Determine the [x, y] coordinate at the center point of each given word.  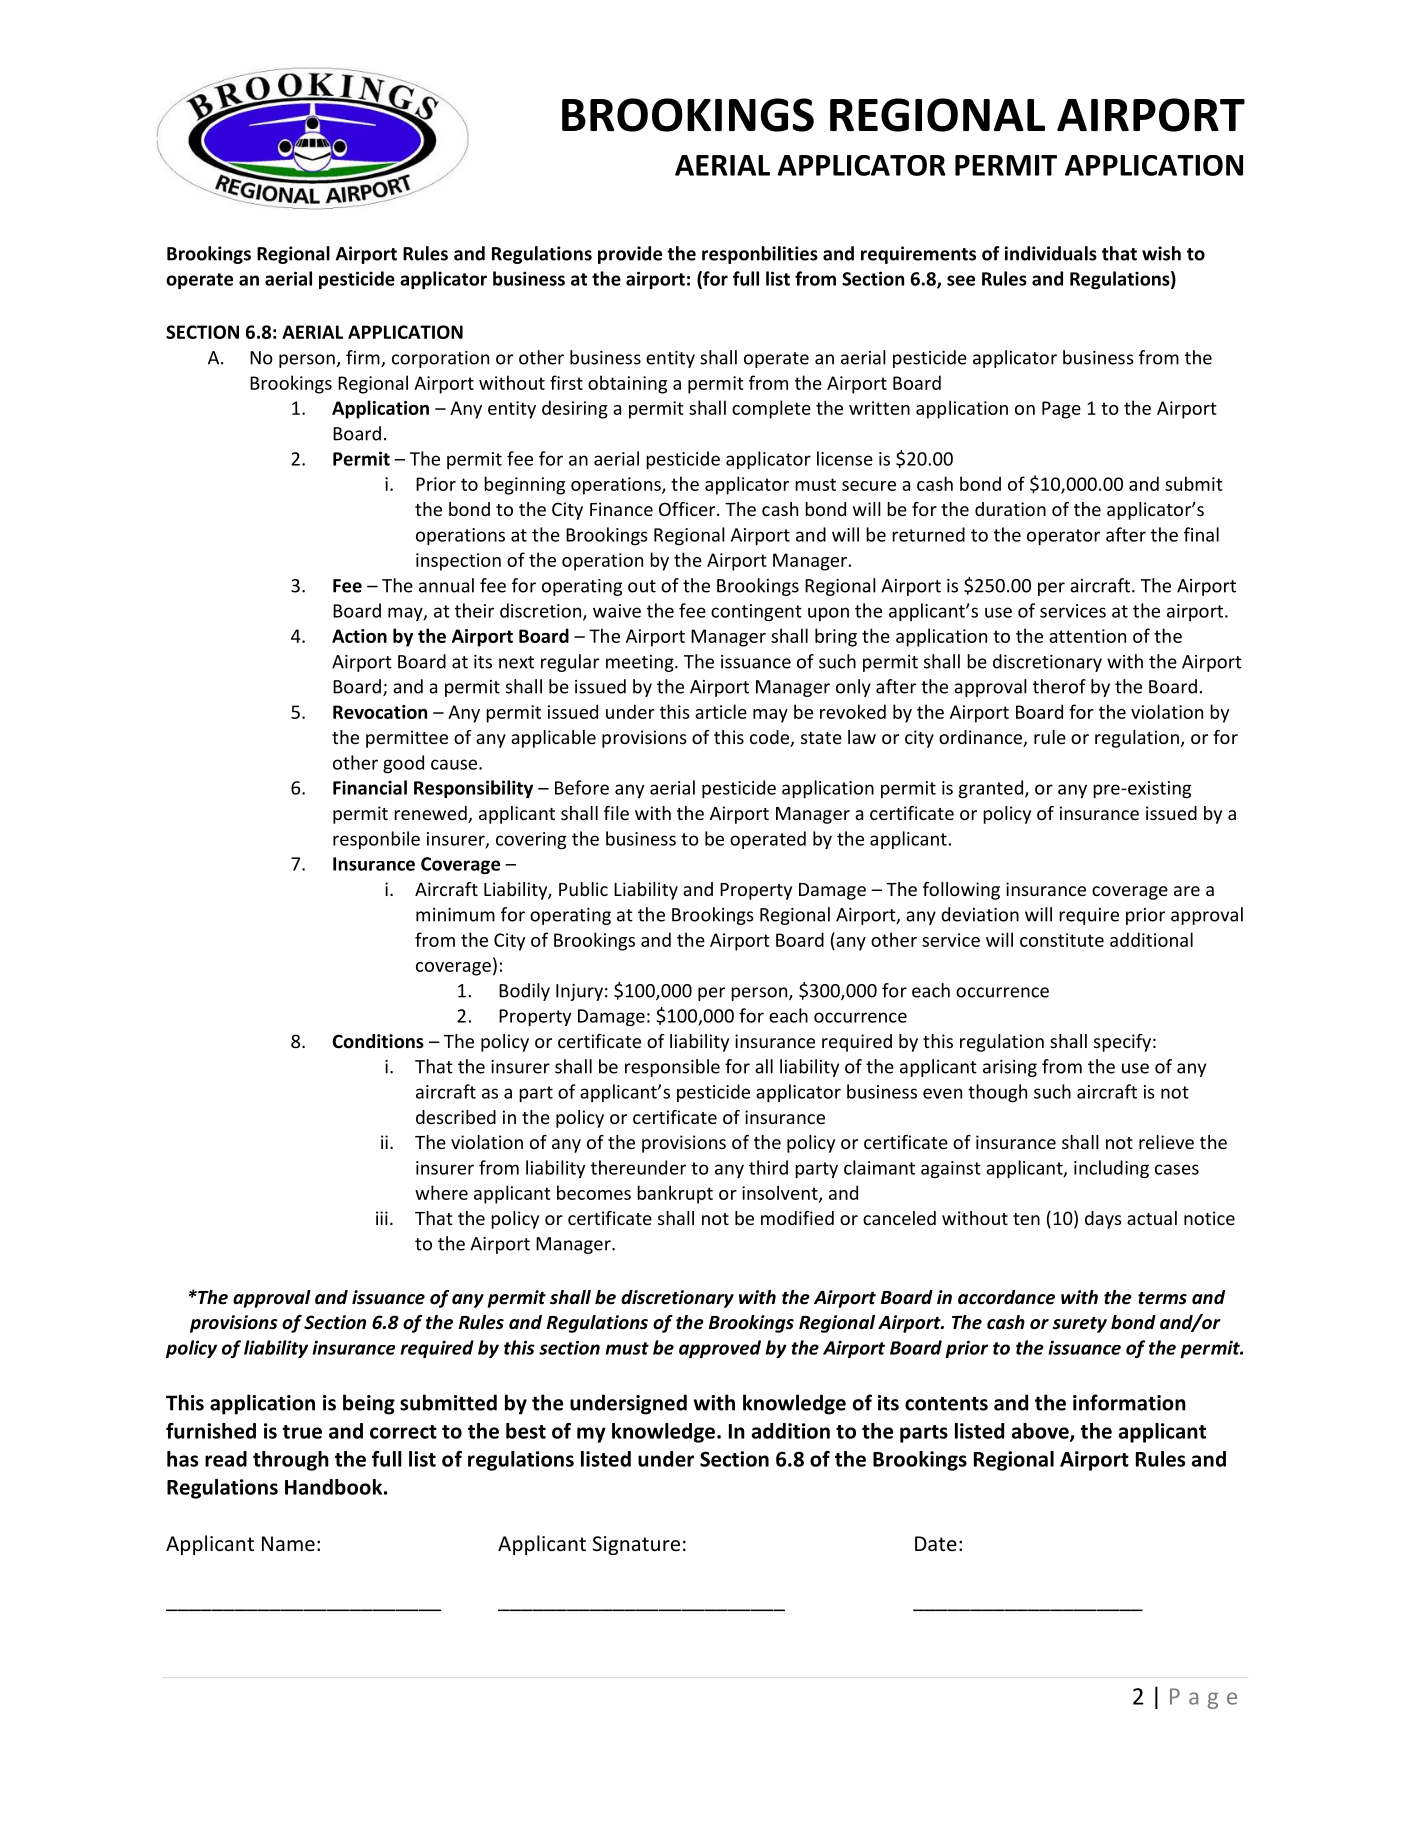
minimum [455, 915]
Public [583, 889]
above [1041, 1432]
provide [630, 255]
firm [364, 358]
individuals [1051, 253]
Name [288, 1544]
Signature [636, 1545]
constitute [1062, 940]
